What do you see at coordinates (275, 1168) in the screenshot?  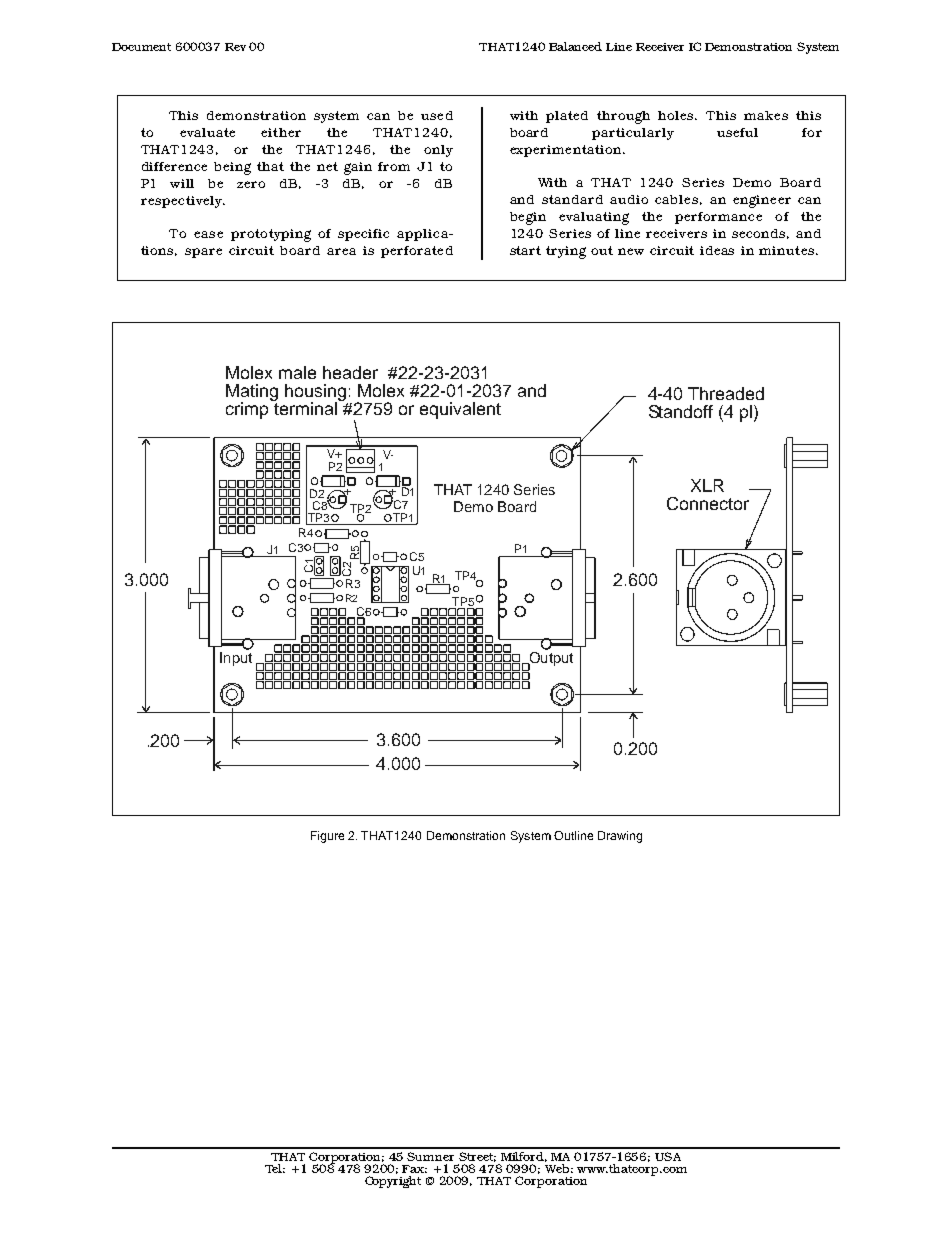 I see `Tel` at bounding box center [275, 1168].
